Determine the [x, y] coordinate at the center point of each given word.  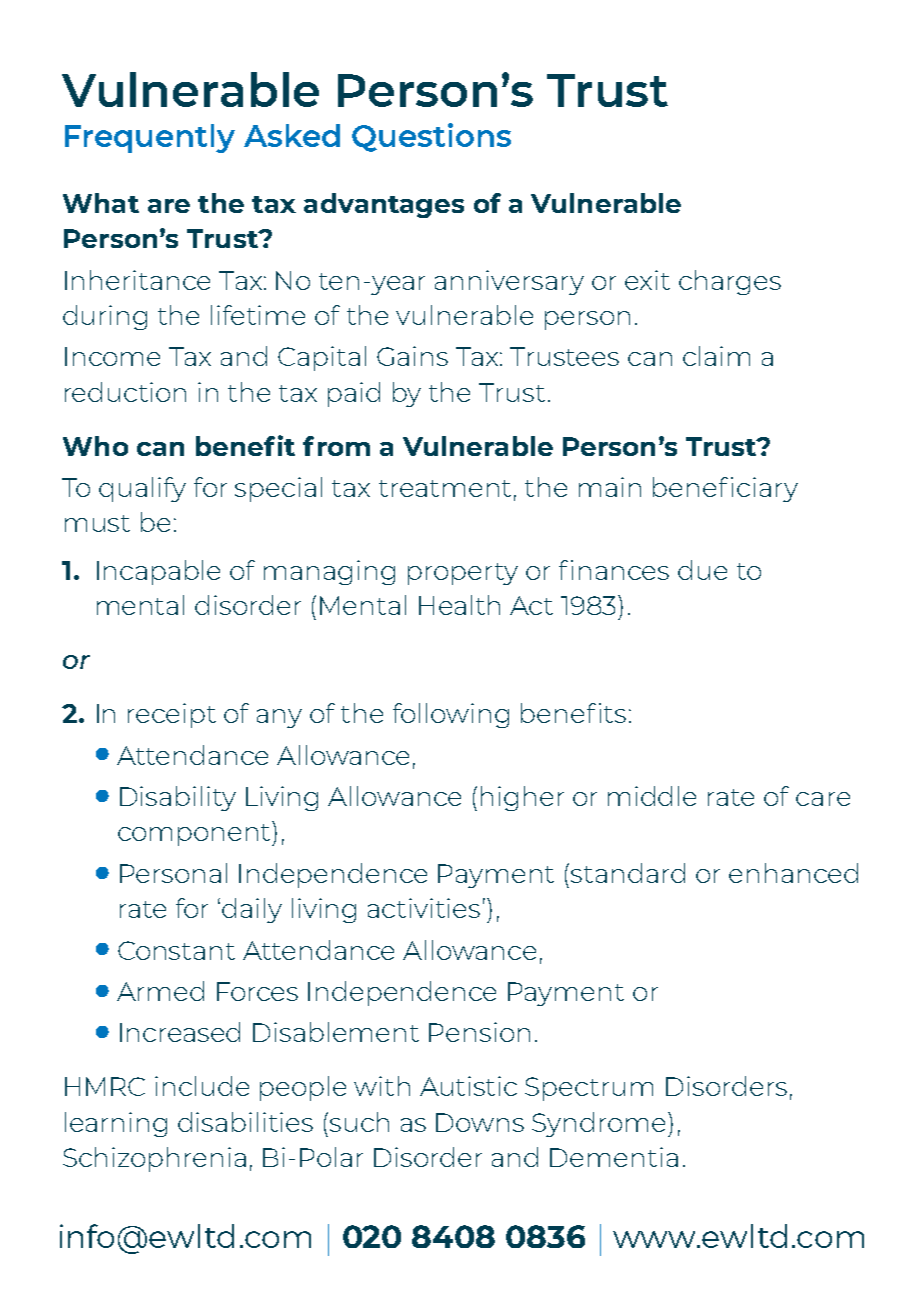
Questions [431, 137]
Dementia [614, 1157]
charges [730, 282]
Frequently [150, 138]
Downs [480, 1122]
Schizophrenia [154, 1159]
